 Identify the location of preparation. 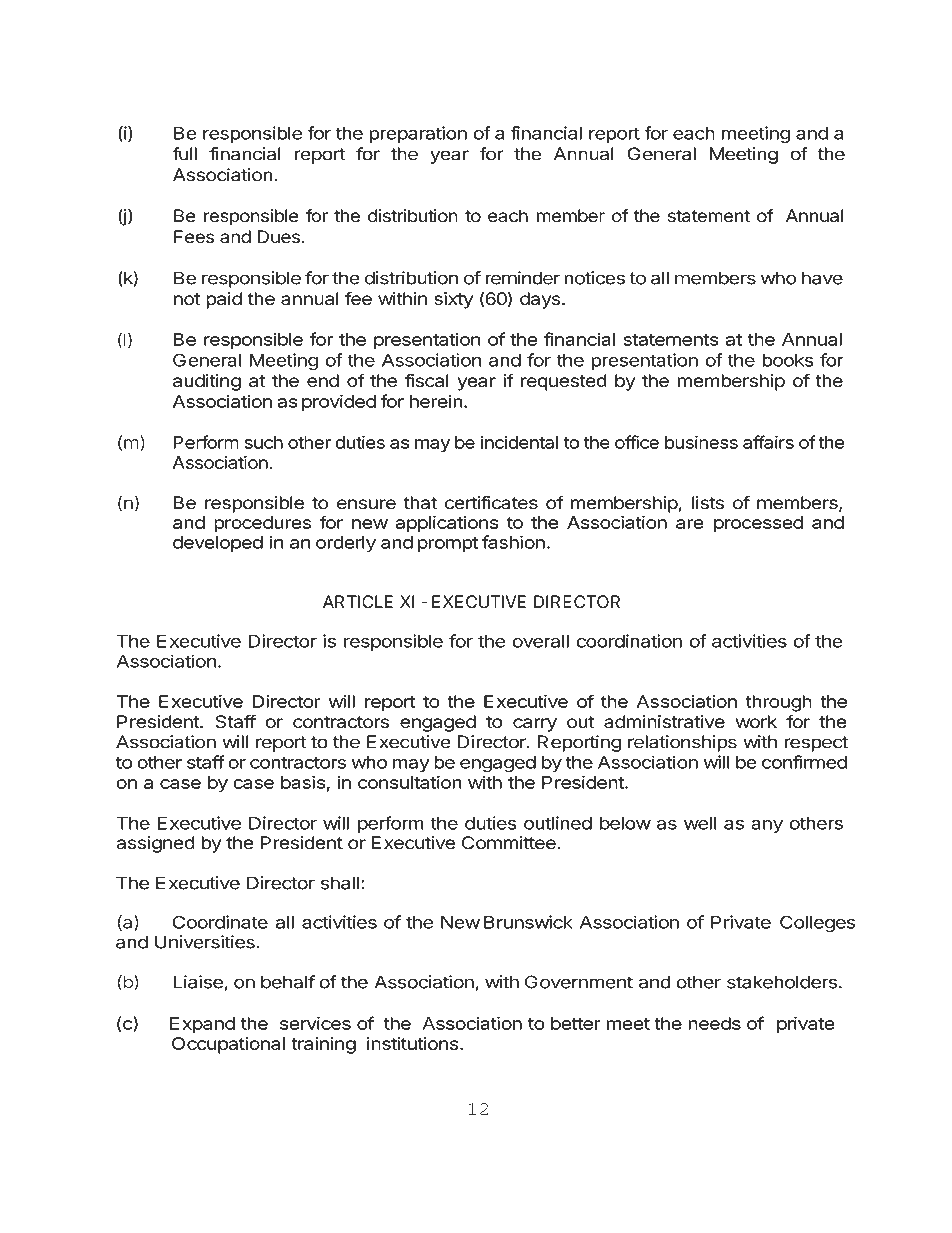
(418, 134).
